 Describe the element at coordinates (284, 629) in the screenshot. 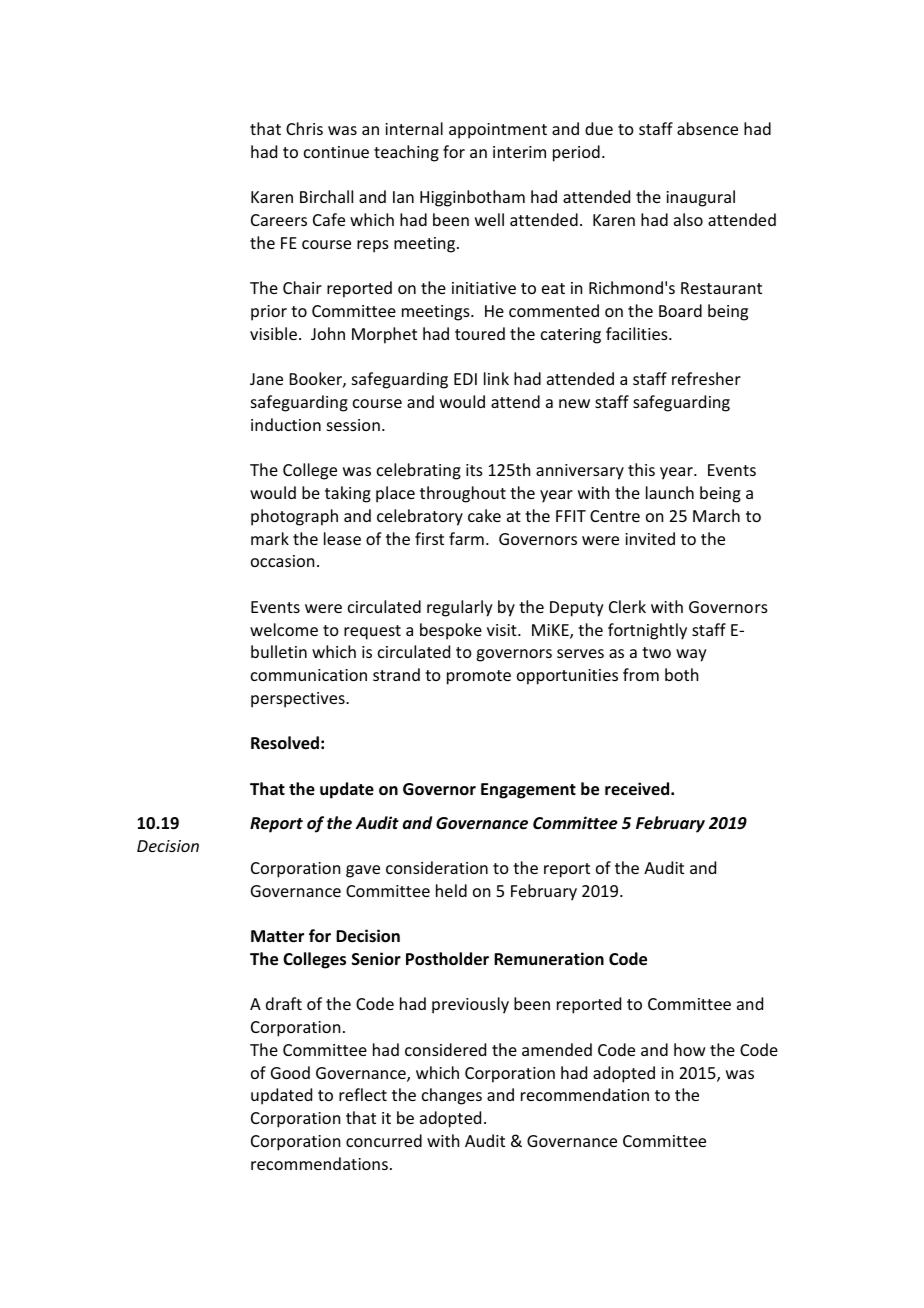

I see `welcome` at that location.
